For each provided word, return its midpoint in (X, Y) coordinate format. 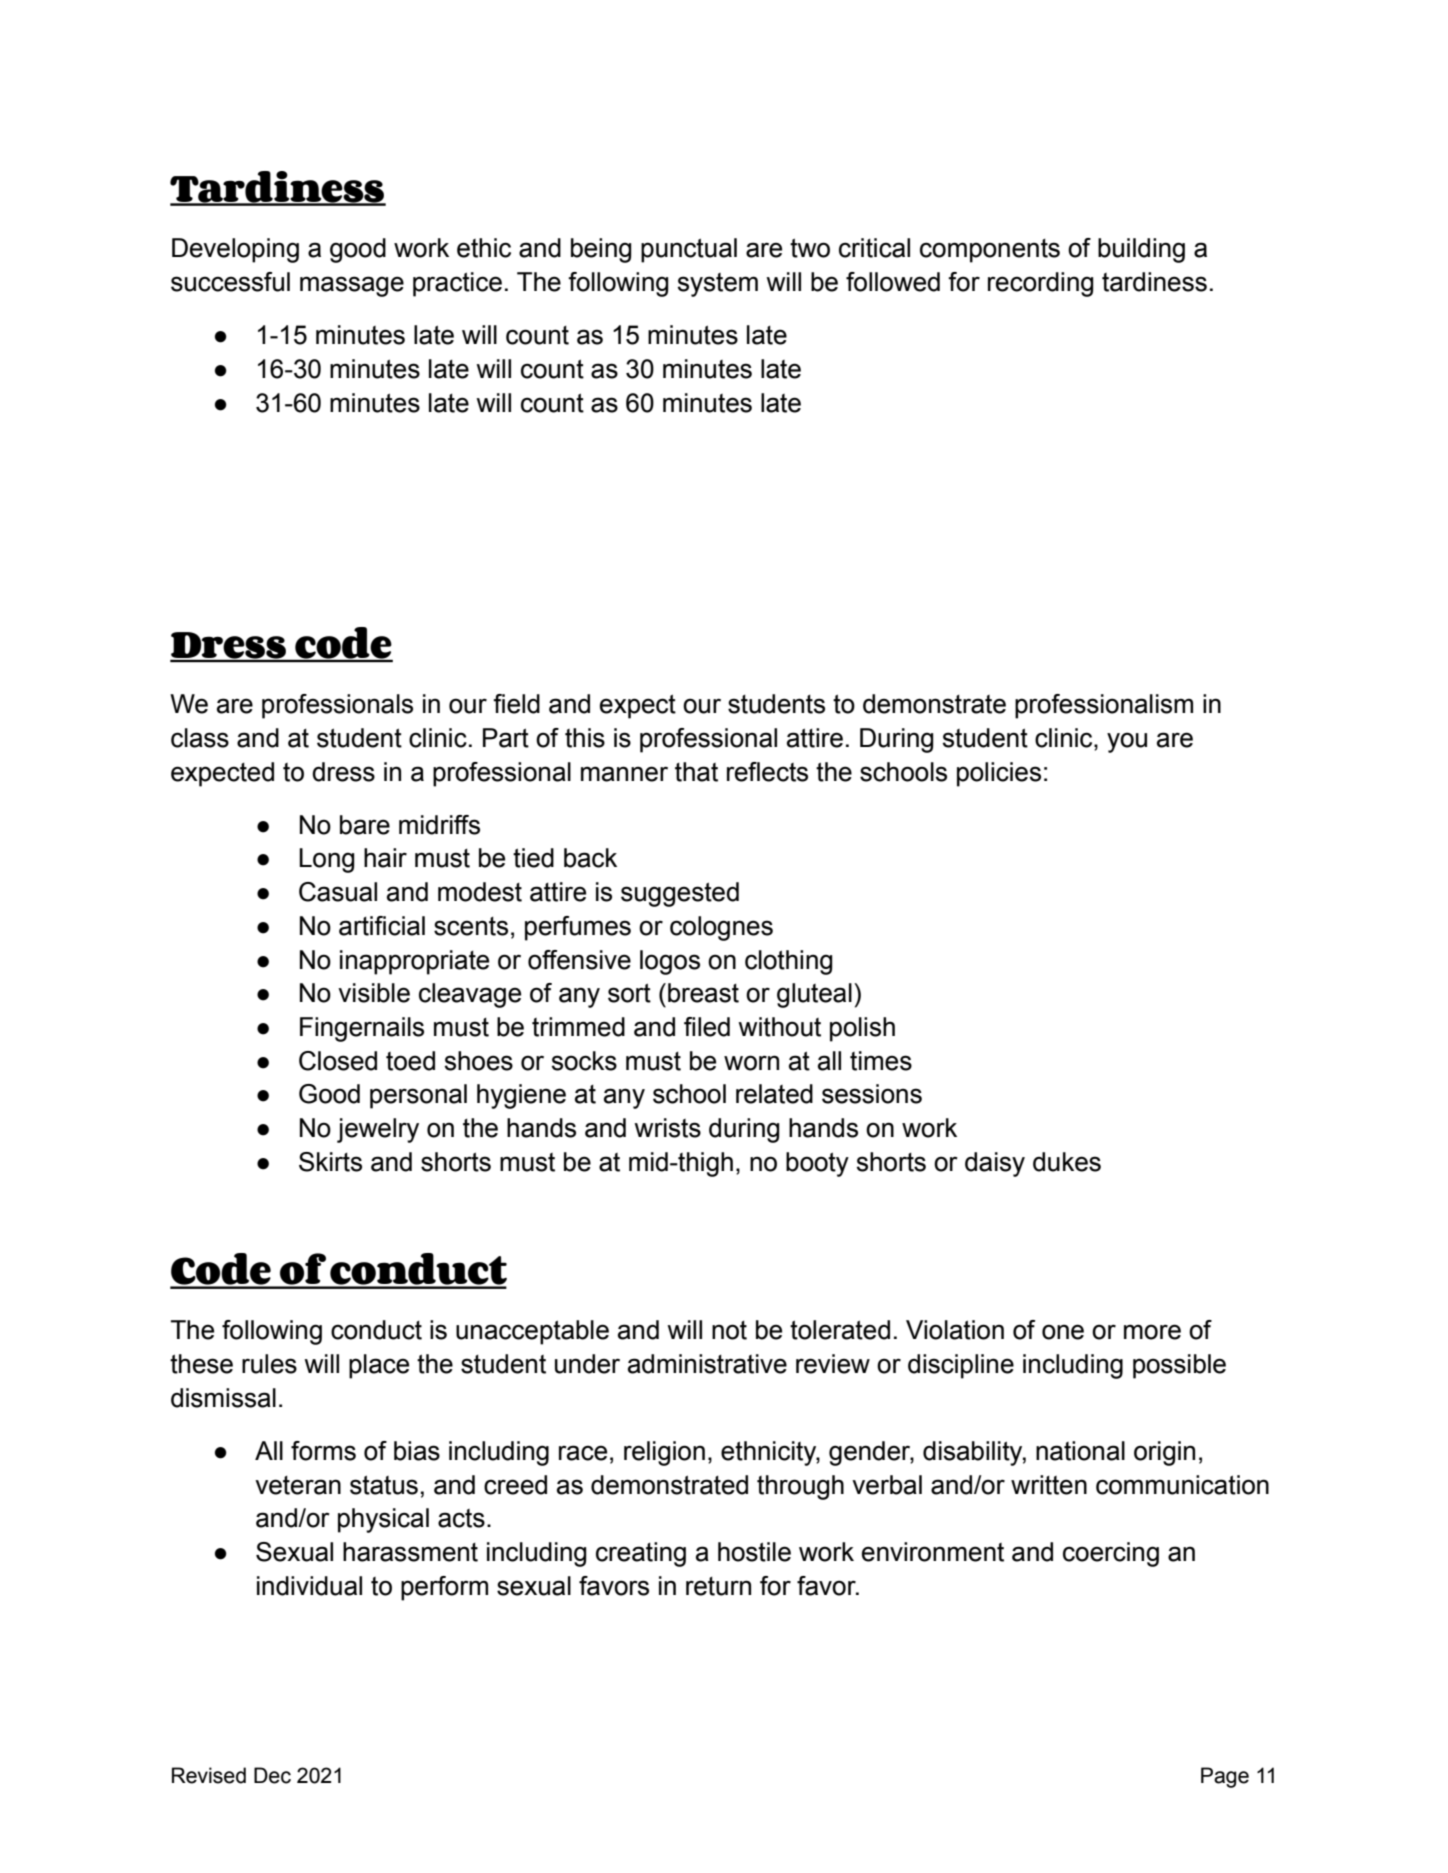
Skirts (330, 1162)
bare (365, 825)
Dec (272, 1775)
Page (1225, 1777)
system (717, 285)
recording (1041, 284)
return (718, 1586)
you (1127, 742)
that (696, 772)
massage (352, 286)
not (729, 1330)
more (1152, 1332)
